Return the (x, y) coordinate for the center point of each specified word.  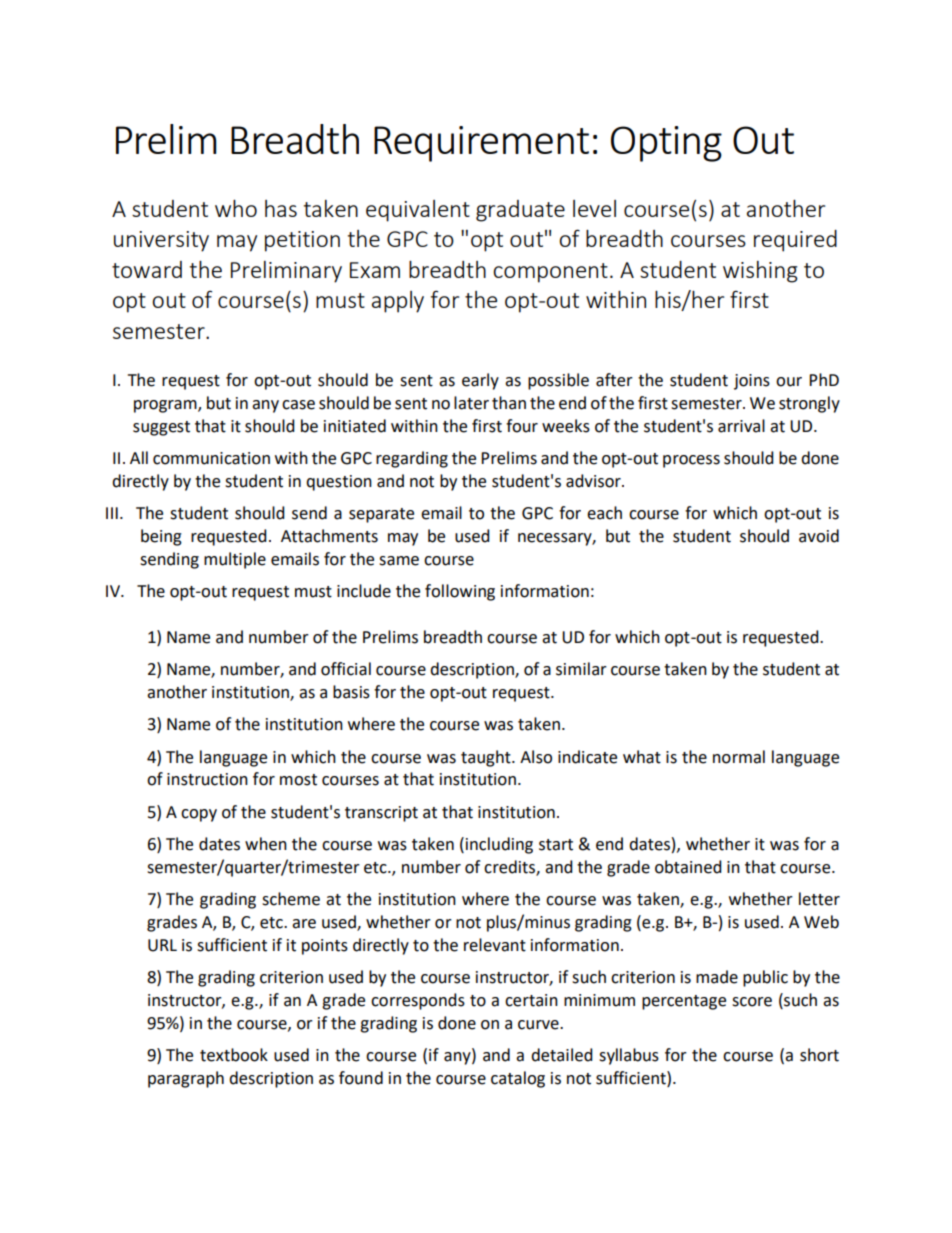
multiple (235, 560)
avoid (819, 536)
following (460, 592)
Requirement (481, 144)
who (236, 208)
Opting (666, 144)
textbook (234, 1055)
